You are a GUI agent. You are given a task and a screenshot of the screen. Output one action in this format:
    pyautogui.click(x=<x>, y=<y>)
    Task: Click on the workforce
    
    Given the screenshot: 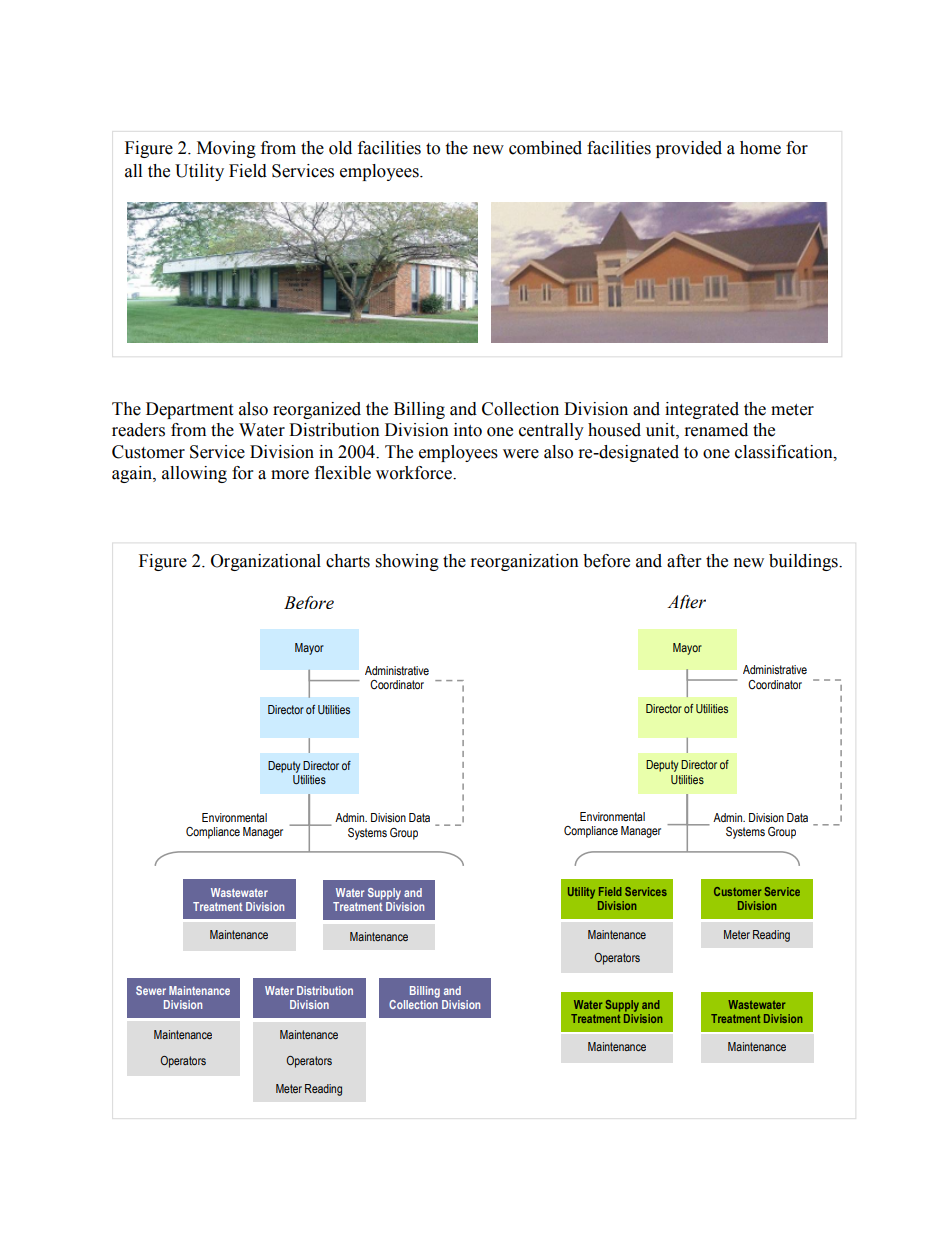 What is the action you would take?
    pyautogui.click(x=415, y=473)
